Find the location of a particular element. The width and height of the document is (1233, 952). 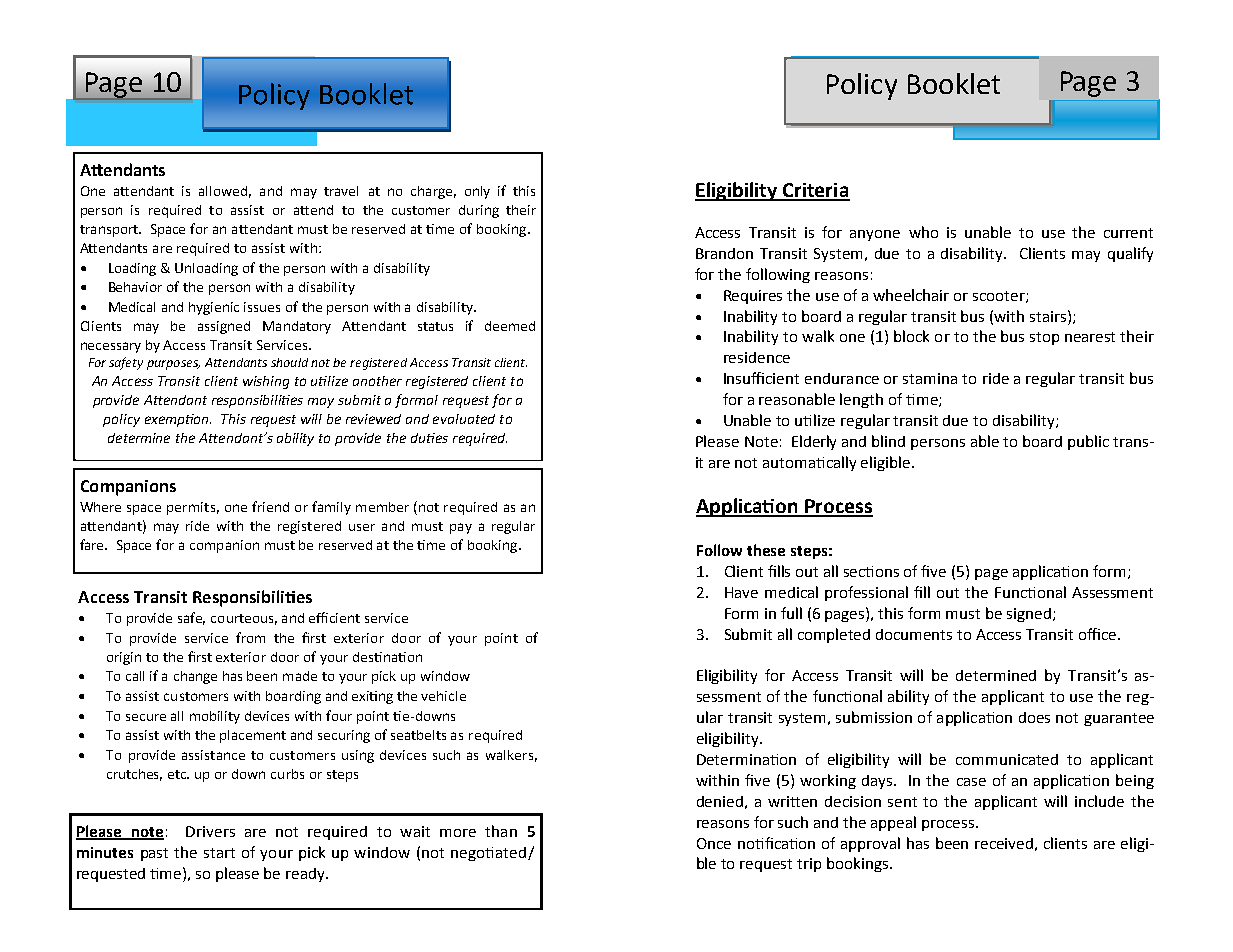

public is located at coordinates (1088, 442).
